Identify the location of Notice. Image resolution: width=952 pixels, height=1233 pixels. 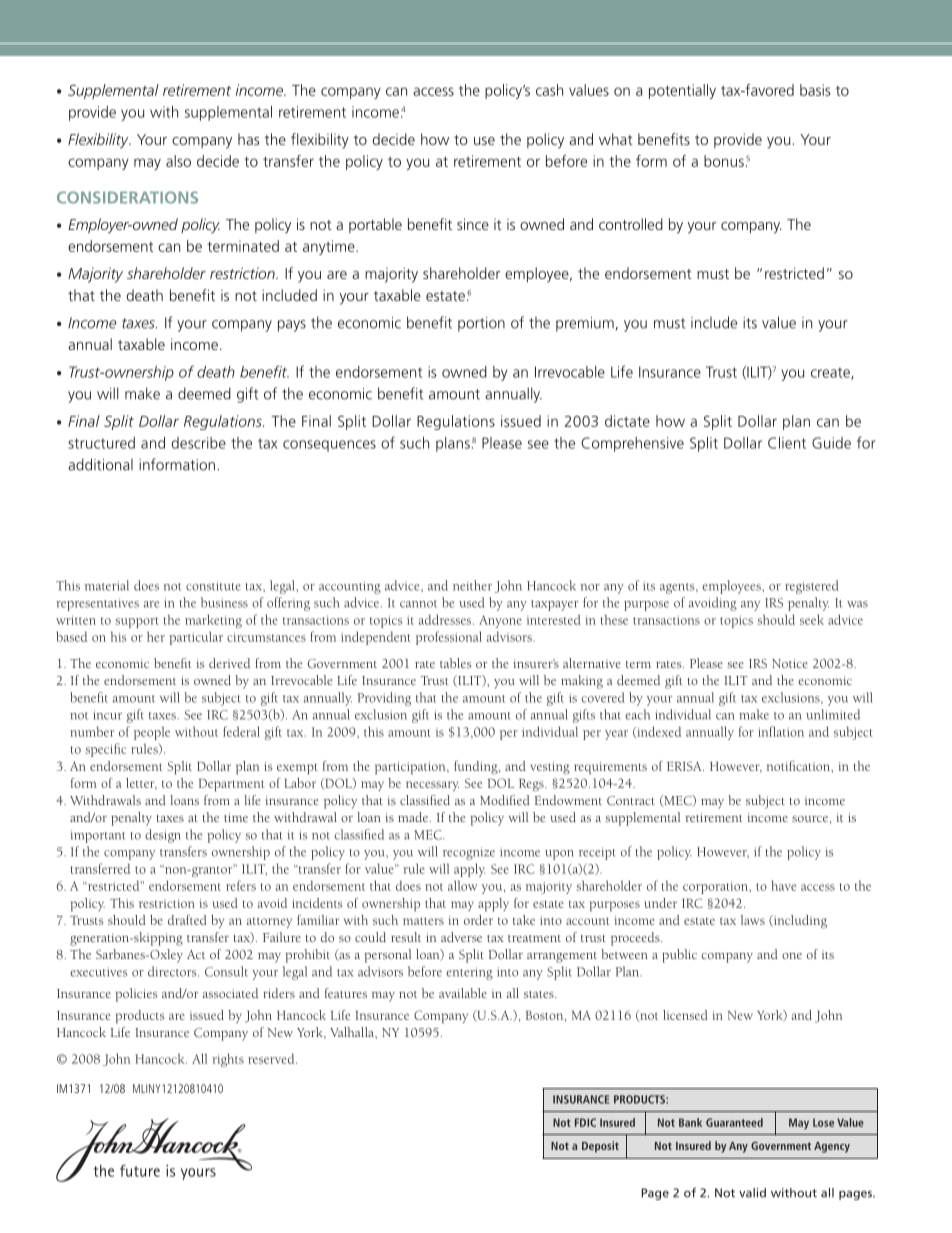
(790, 663).
